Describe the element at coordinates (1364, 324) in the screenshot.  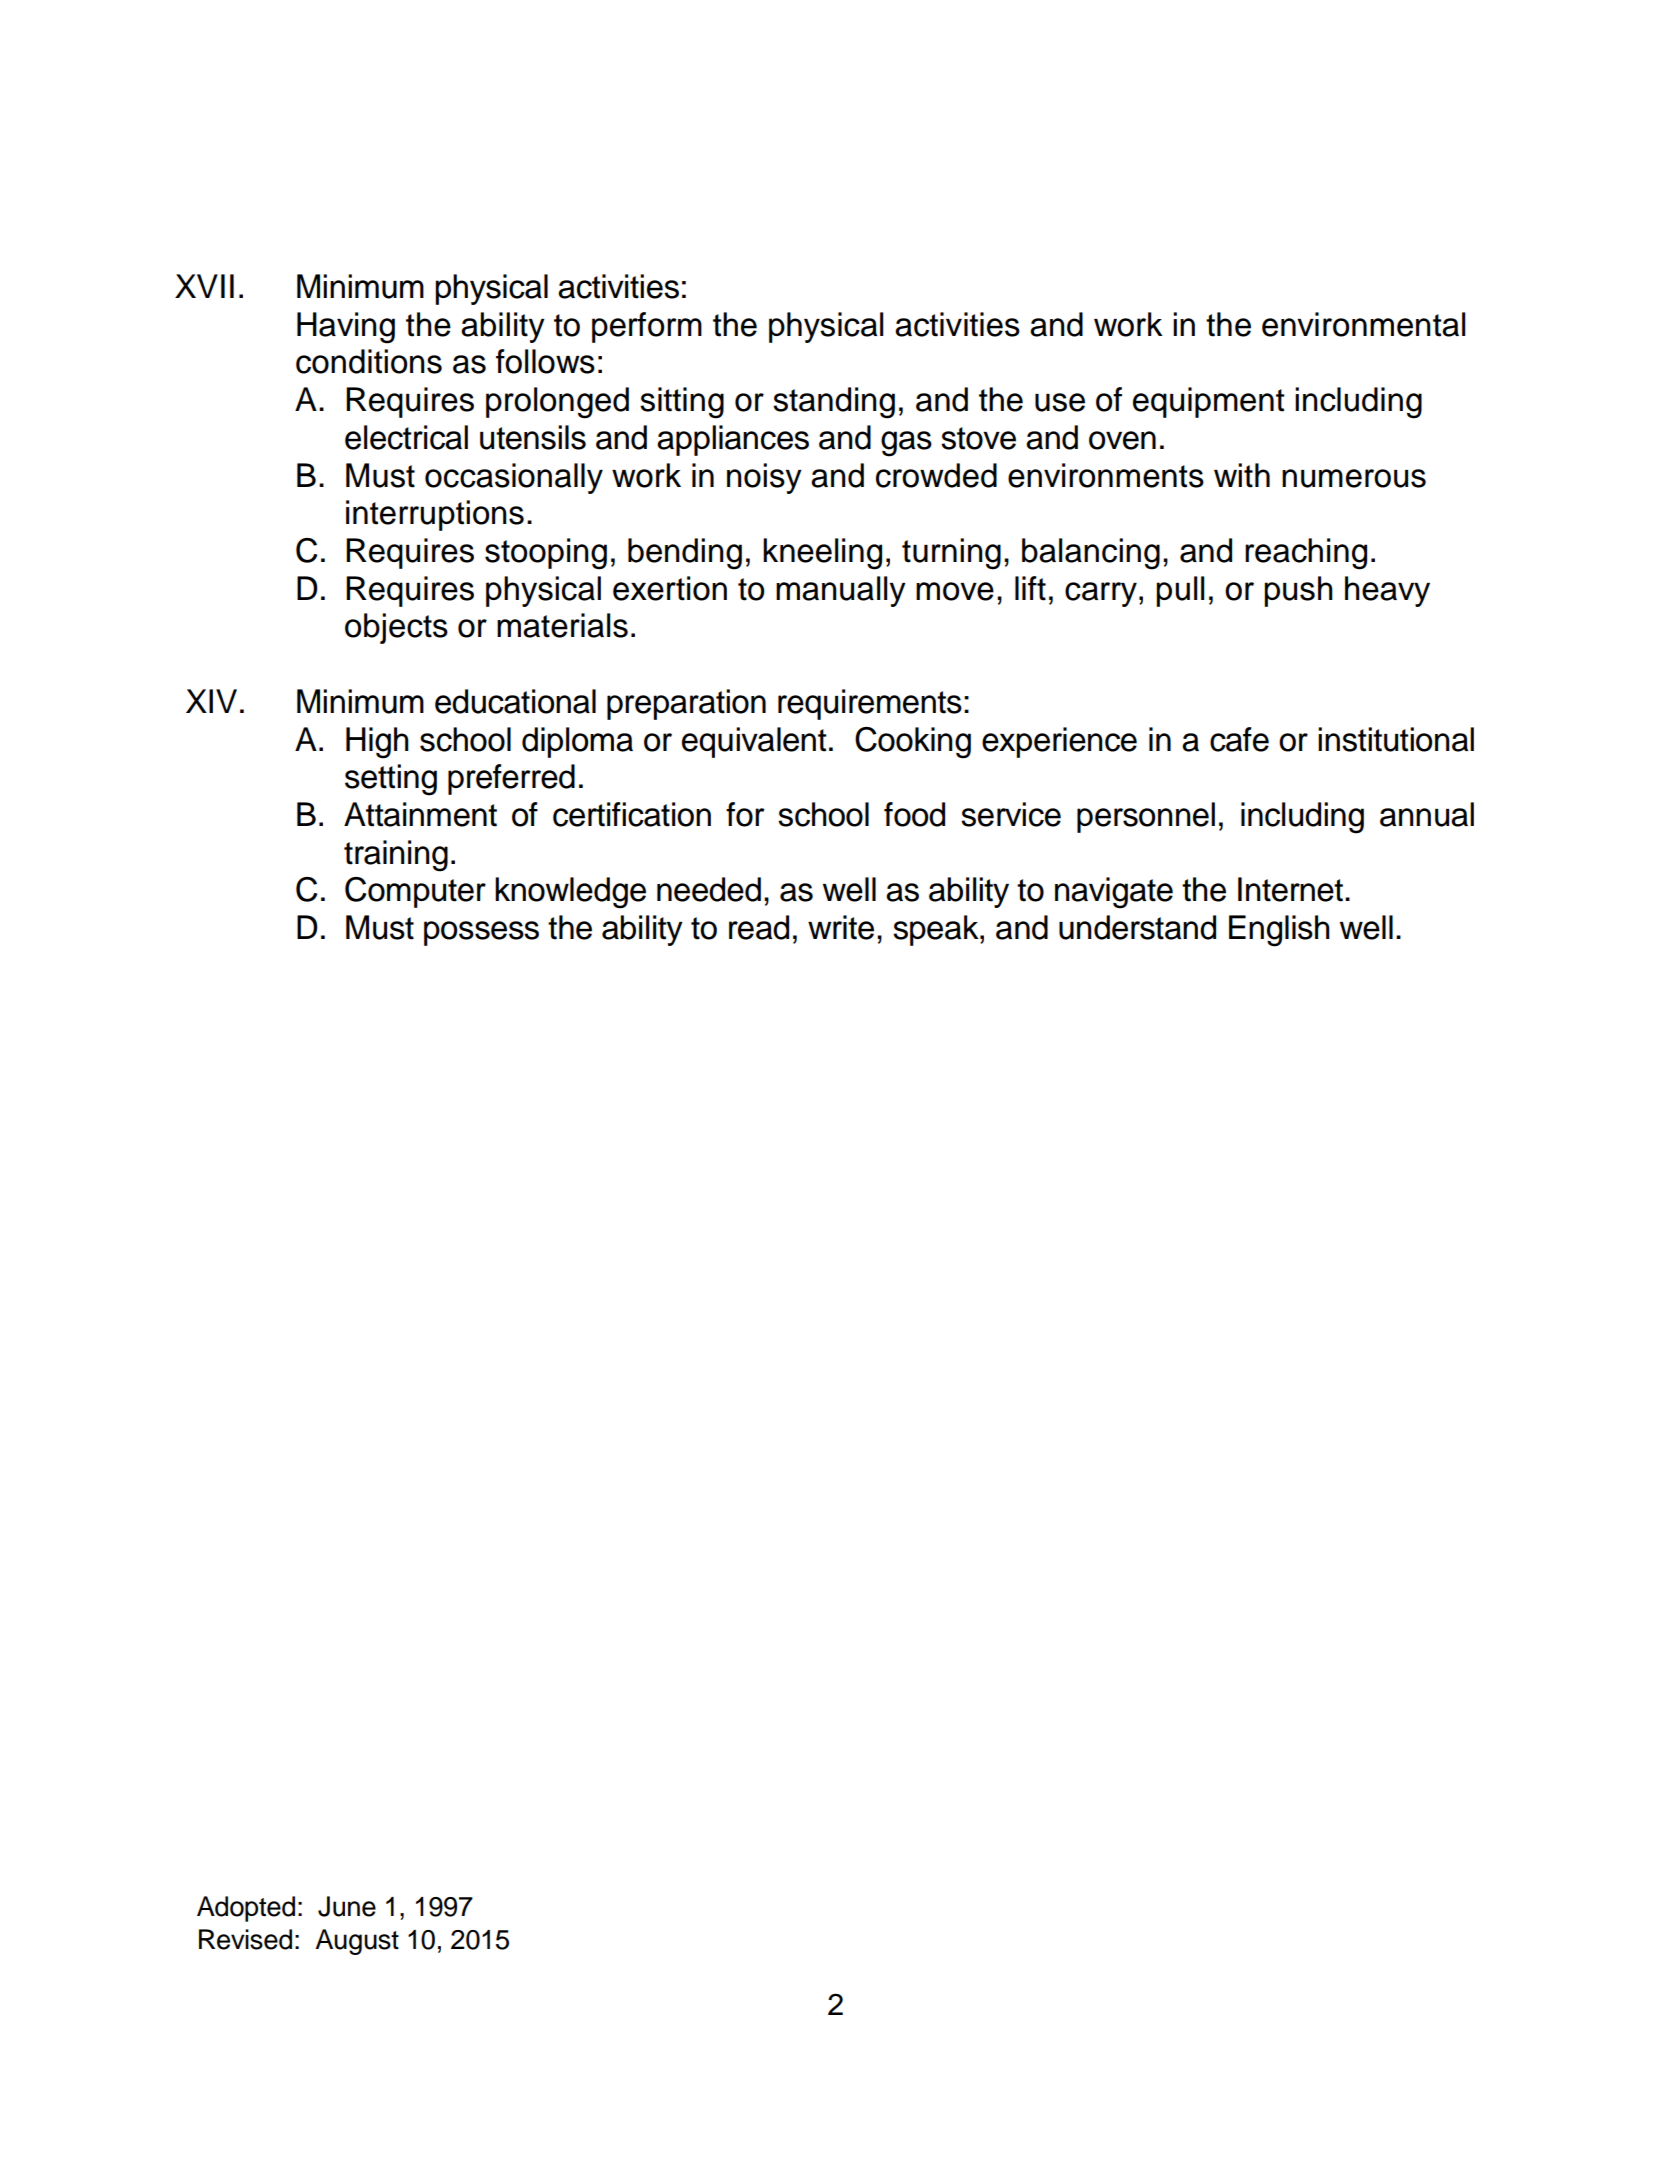
I see `environmental` at that location.
